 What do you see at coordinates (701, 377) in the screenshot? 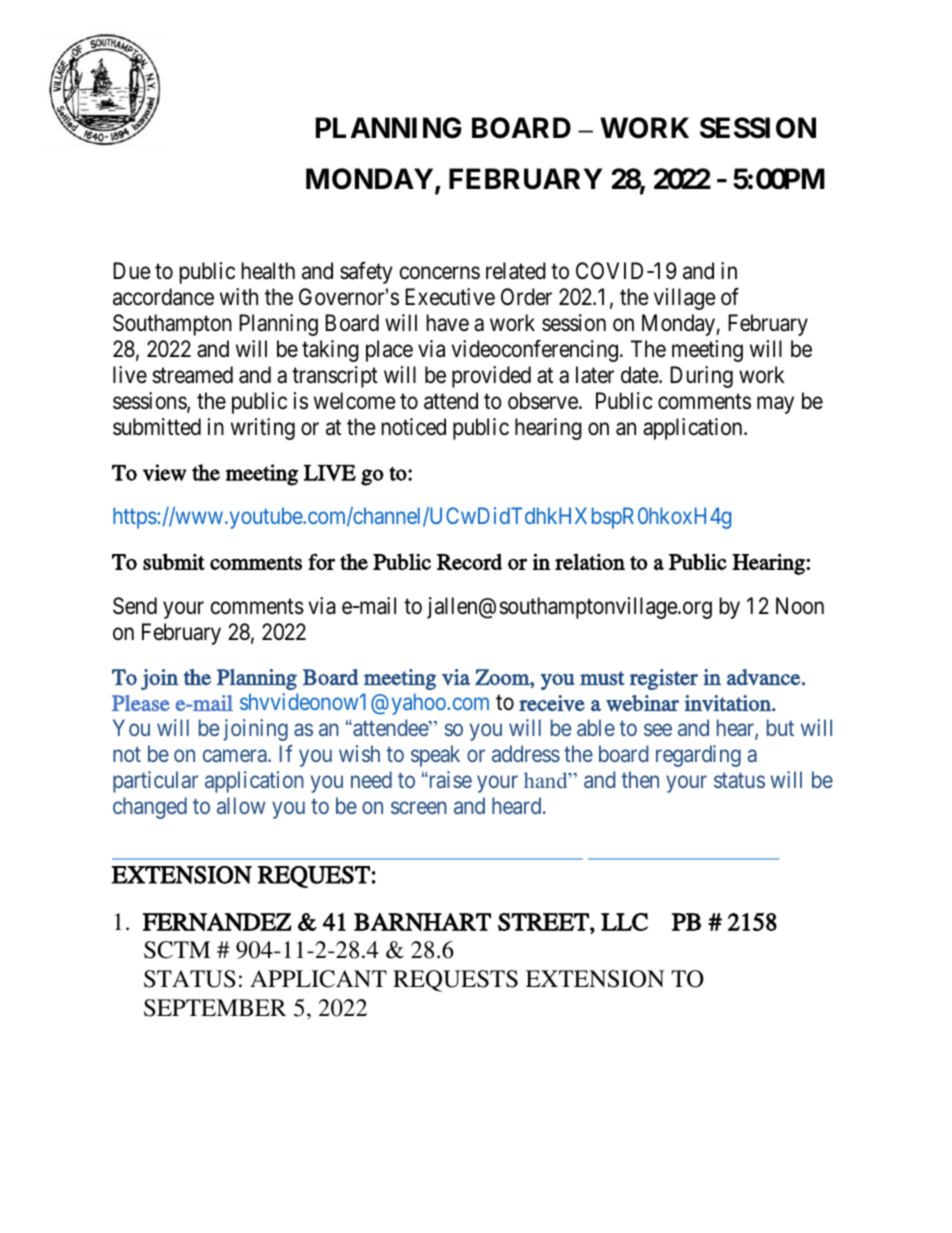
I see `During` at bounding box center [701, 377].
